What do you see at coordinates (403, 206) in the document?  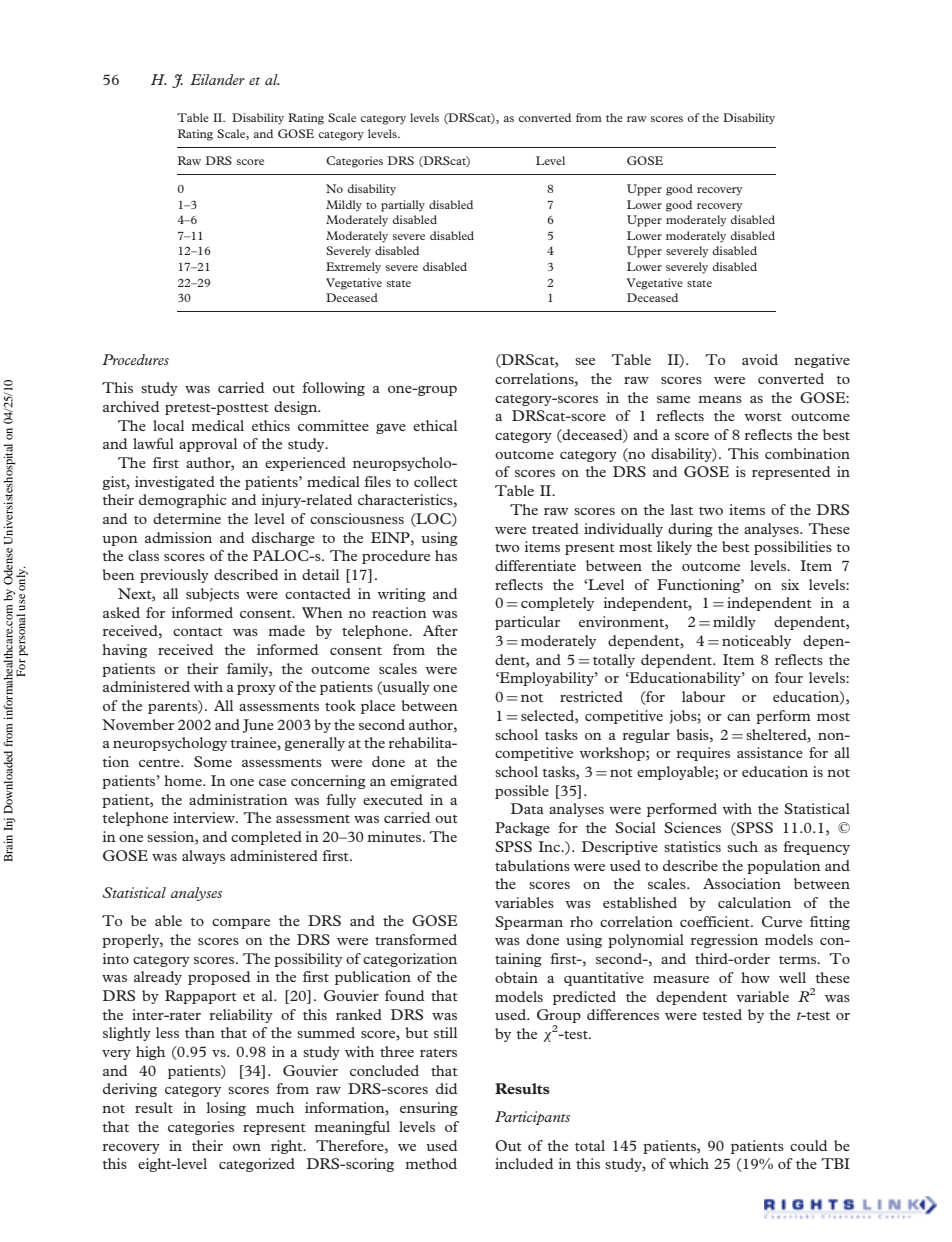 I see `partially` at bounding box center [403, 206].
